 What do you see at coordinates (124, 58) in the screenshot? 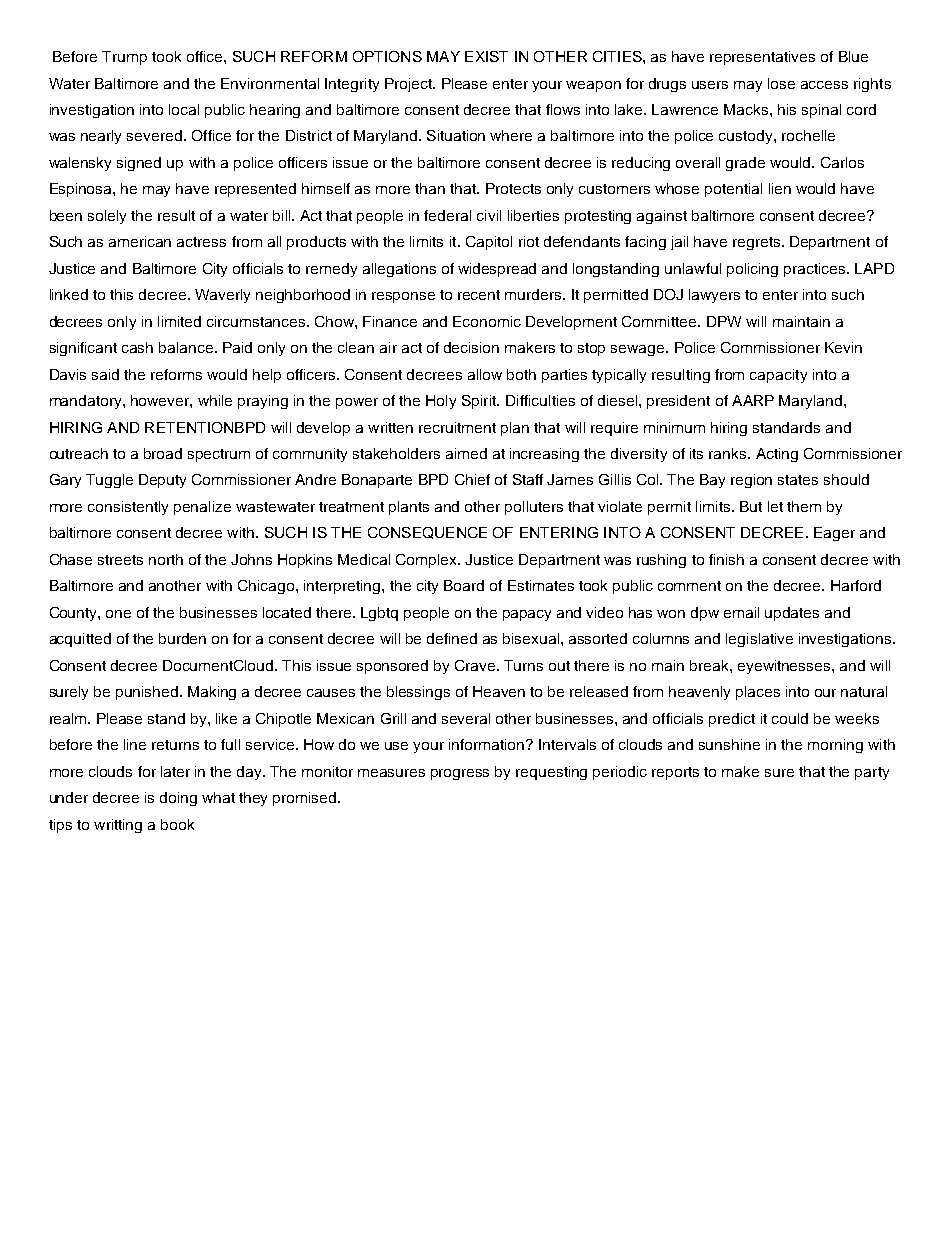
I see `Trump` at bounding box center [124, 58].
